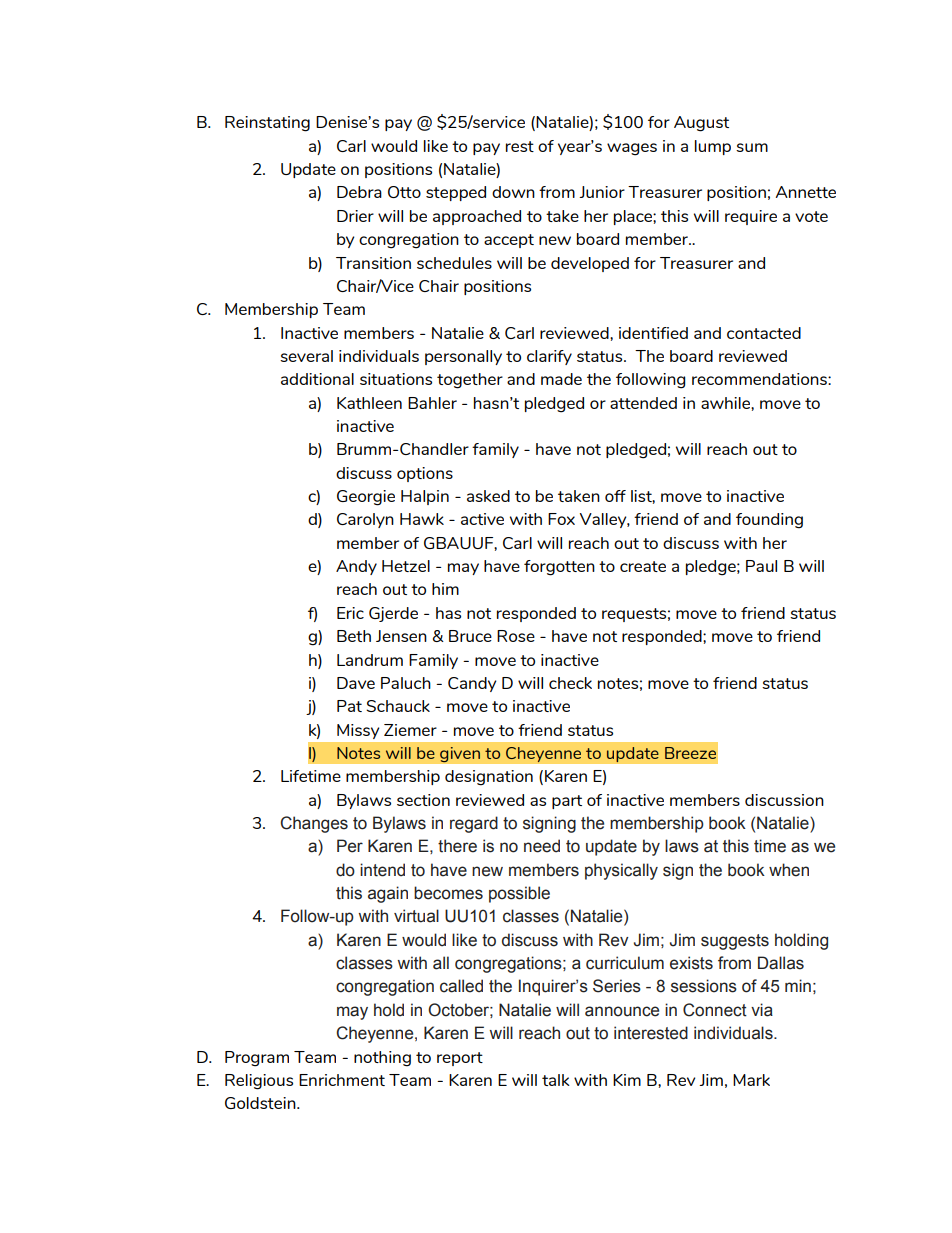 The image size is (952, 1233). I want to click on Debra, so click(359, 192).
